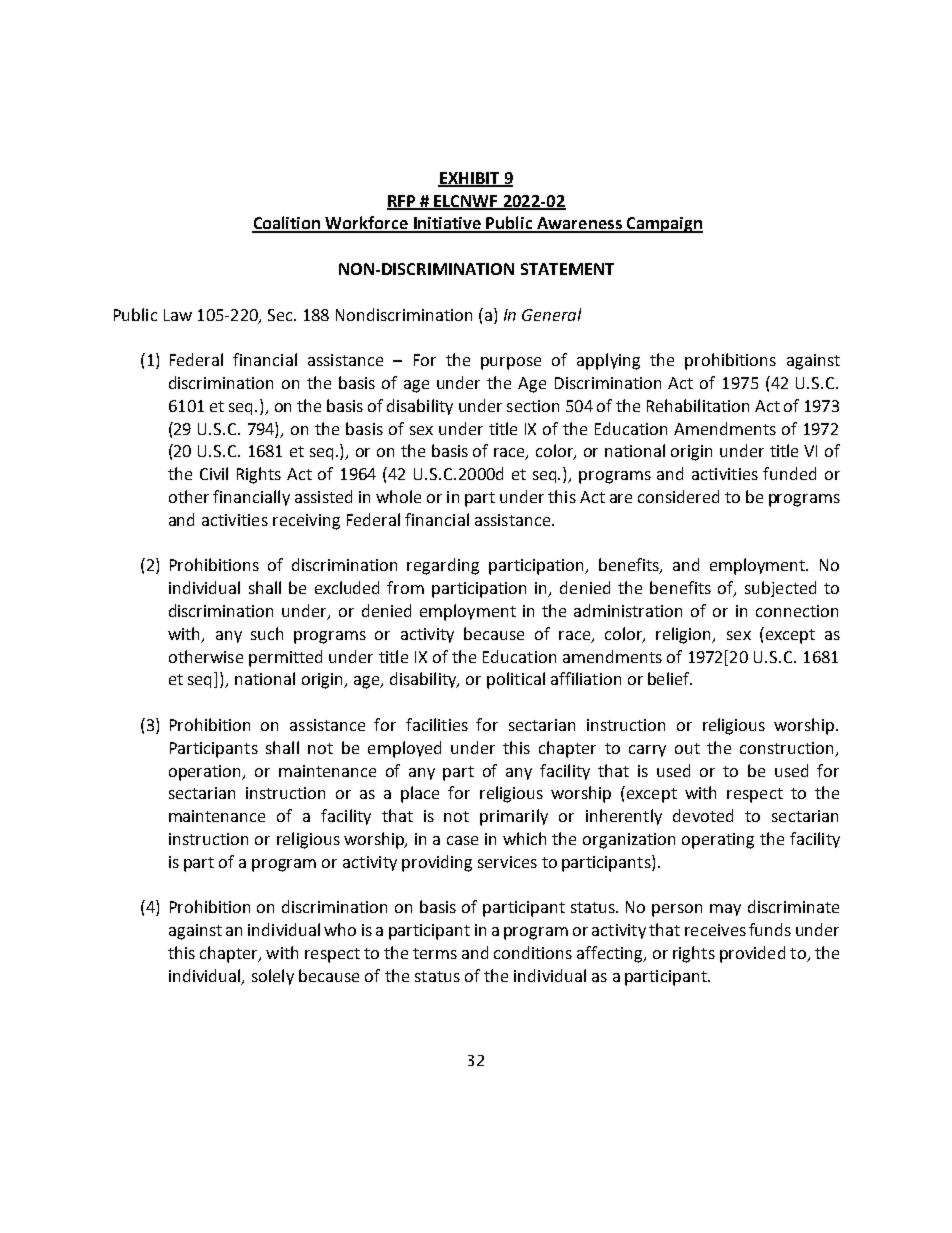 The image size is (952, 1233). Describe the element at coordinates (752, 954) in the image. I see `provided` at that location.
